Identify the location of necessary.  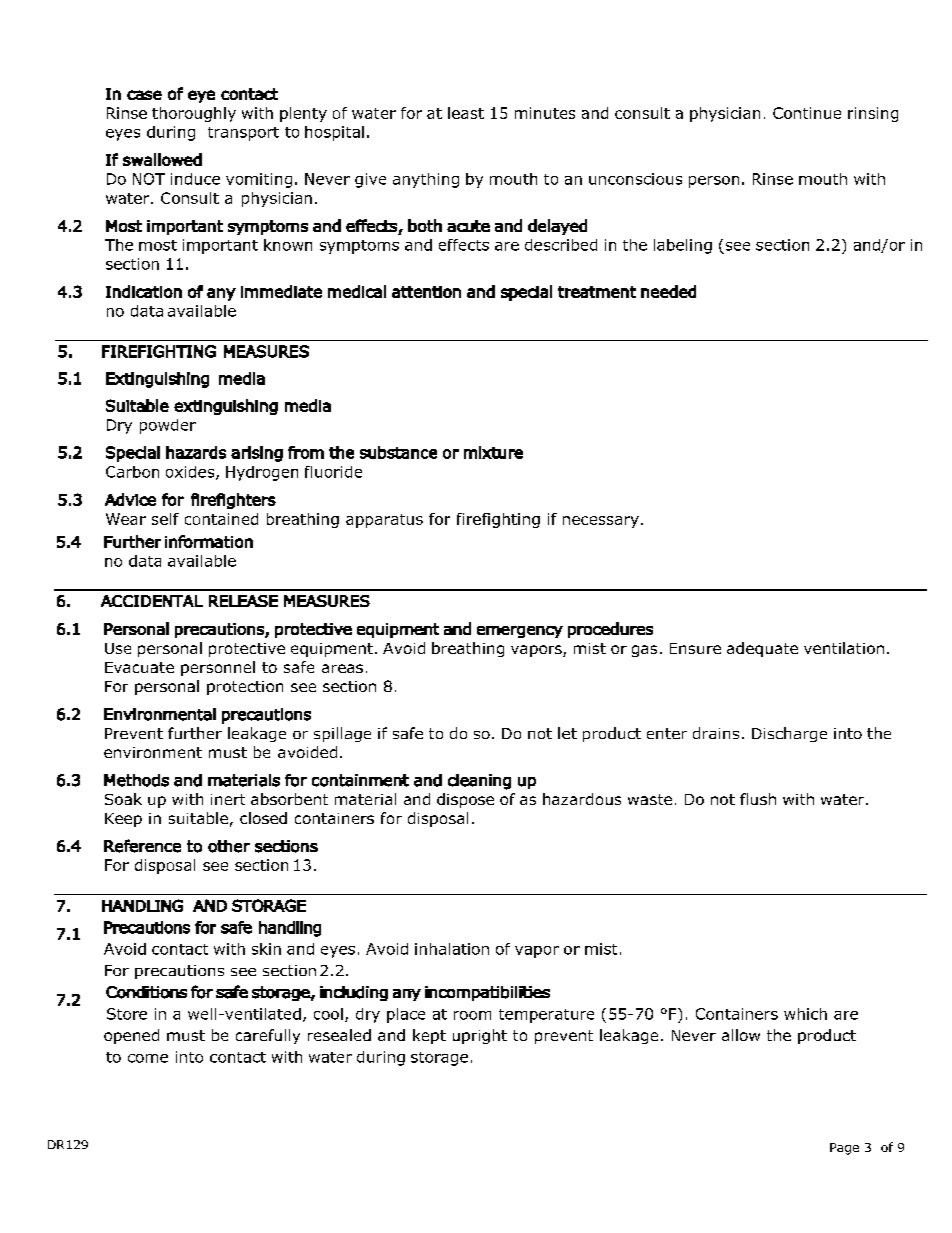
(601, 522).
